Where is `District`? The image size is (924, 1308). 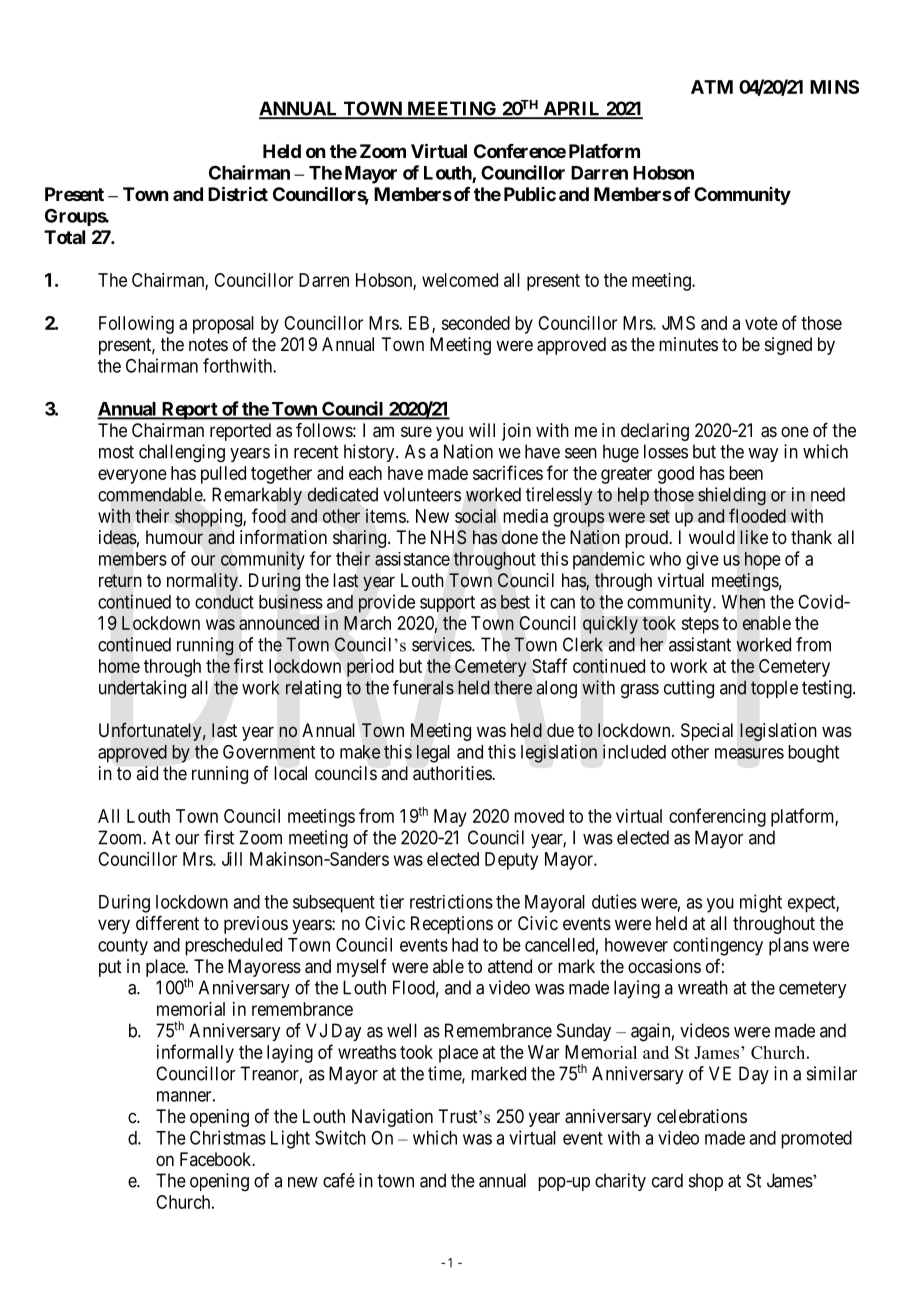 District is located at coordinates (238, 193).
